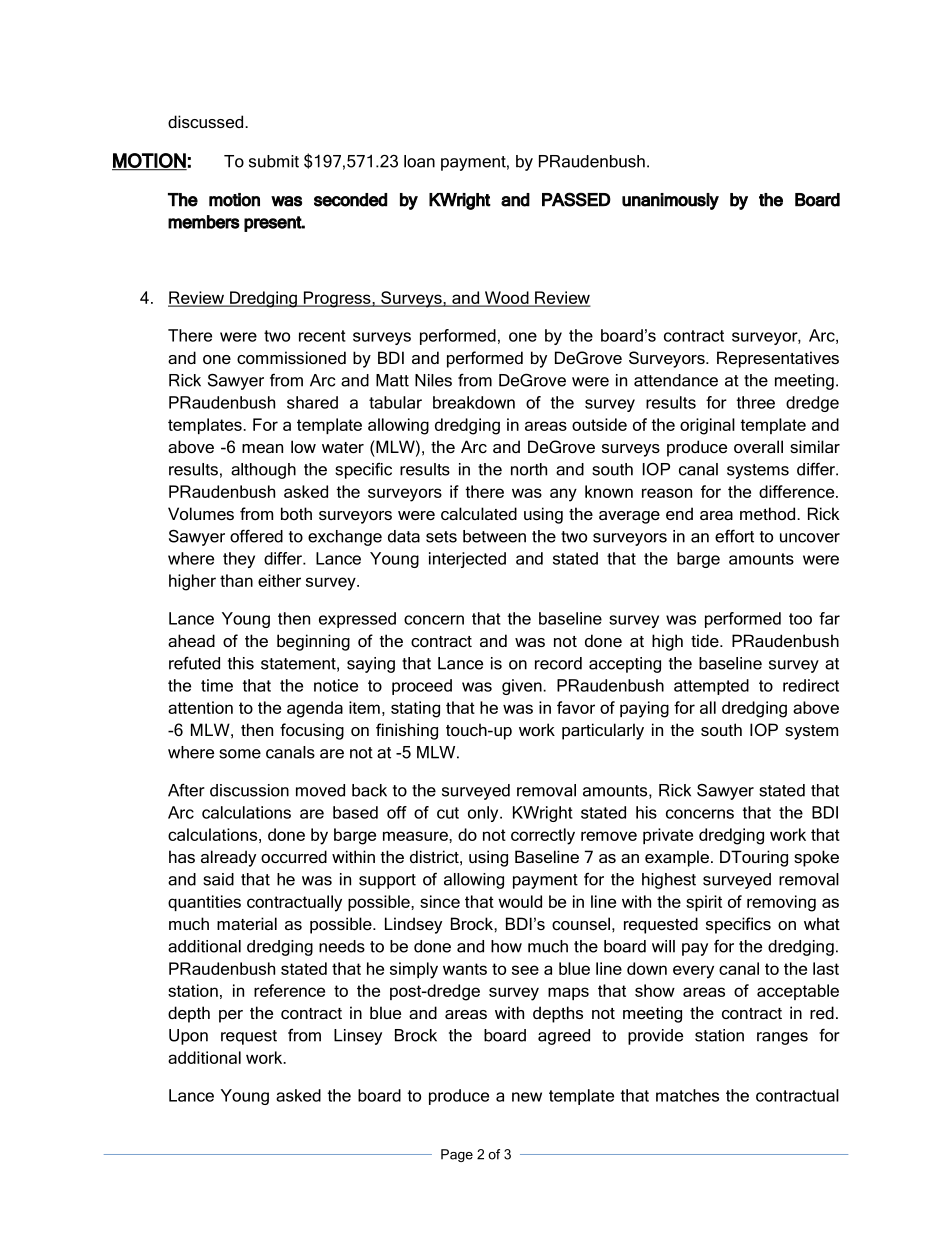 The image size is (952, 1233). I want to click on unanimously, so click(670, 201).
